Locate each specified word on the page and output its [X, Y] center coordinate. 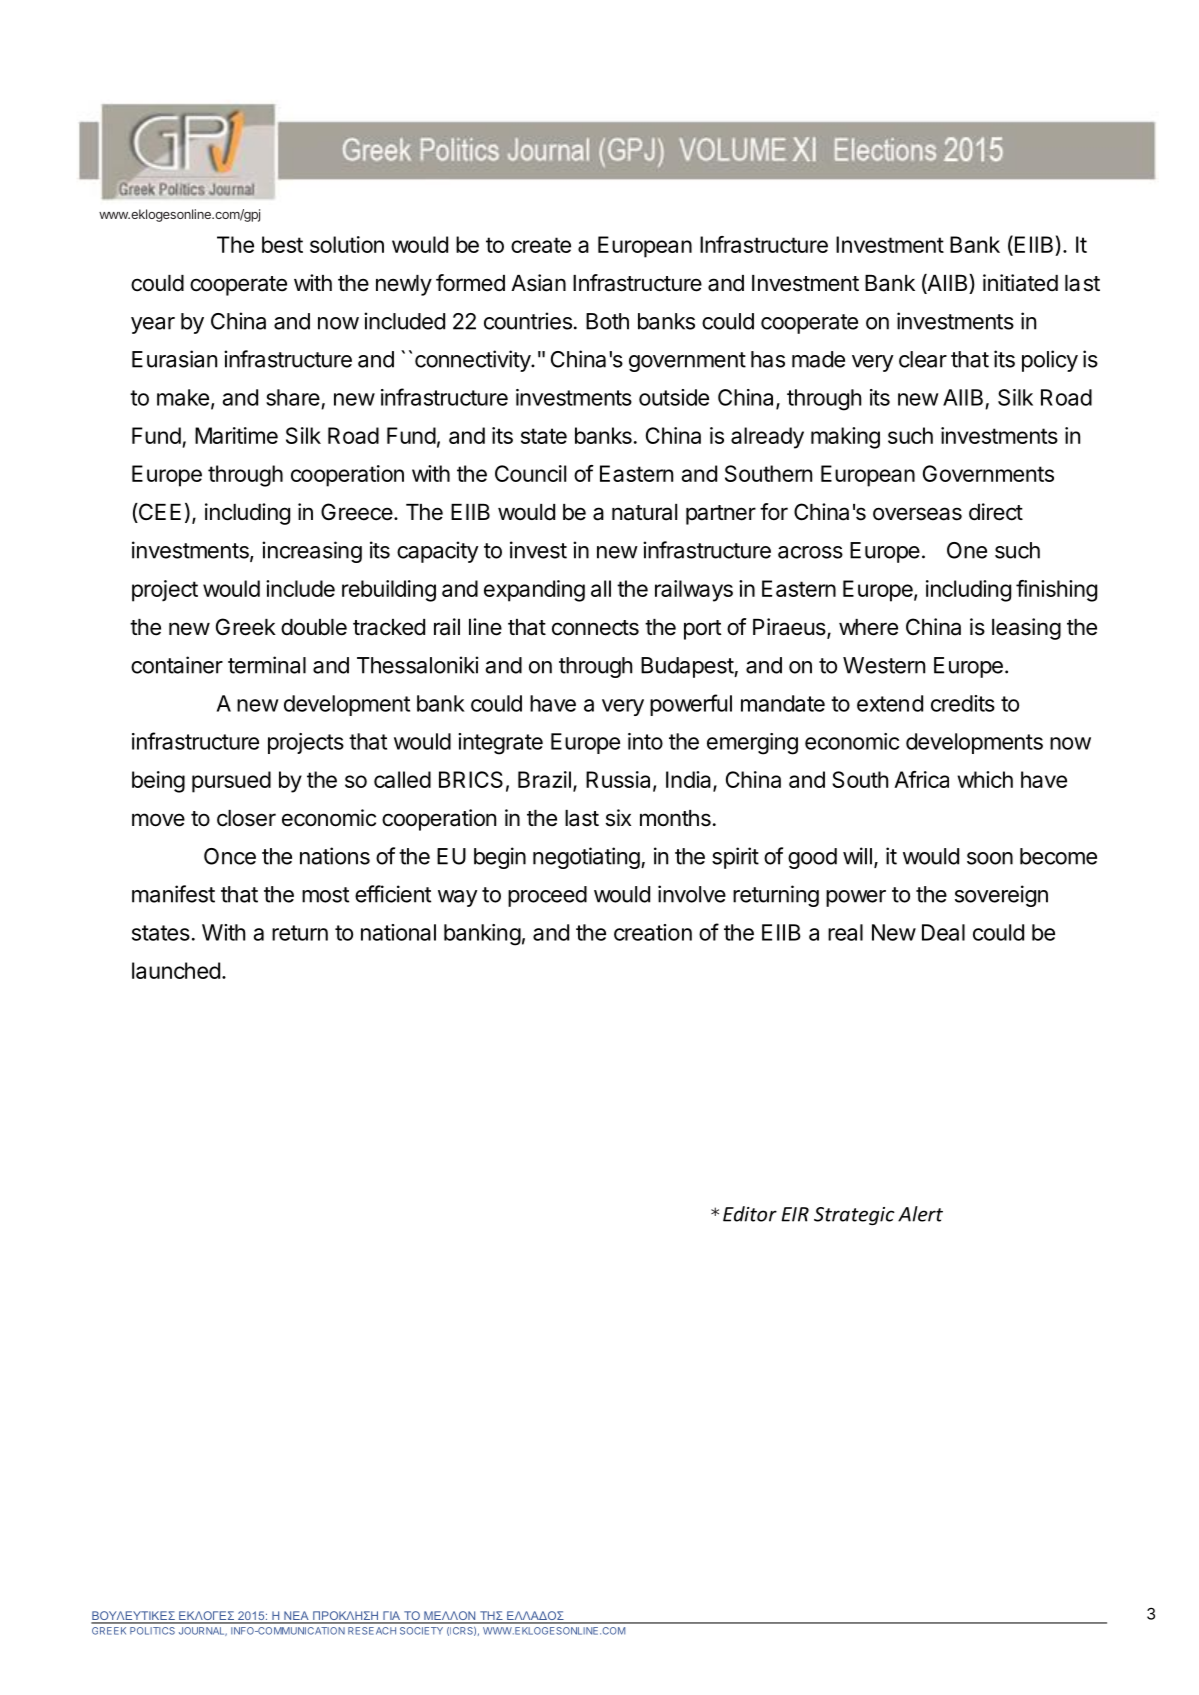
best [282, 244]
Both [607, 321]
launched [176, 970]
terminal [267, 665]
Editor [750, 1214]
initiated [1020, 283]
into [645, 741]
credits [963, 703]
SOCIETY [421, 1631]
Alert [920, 1214]
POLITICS [152, 1631]
